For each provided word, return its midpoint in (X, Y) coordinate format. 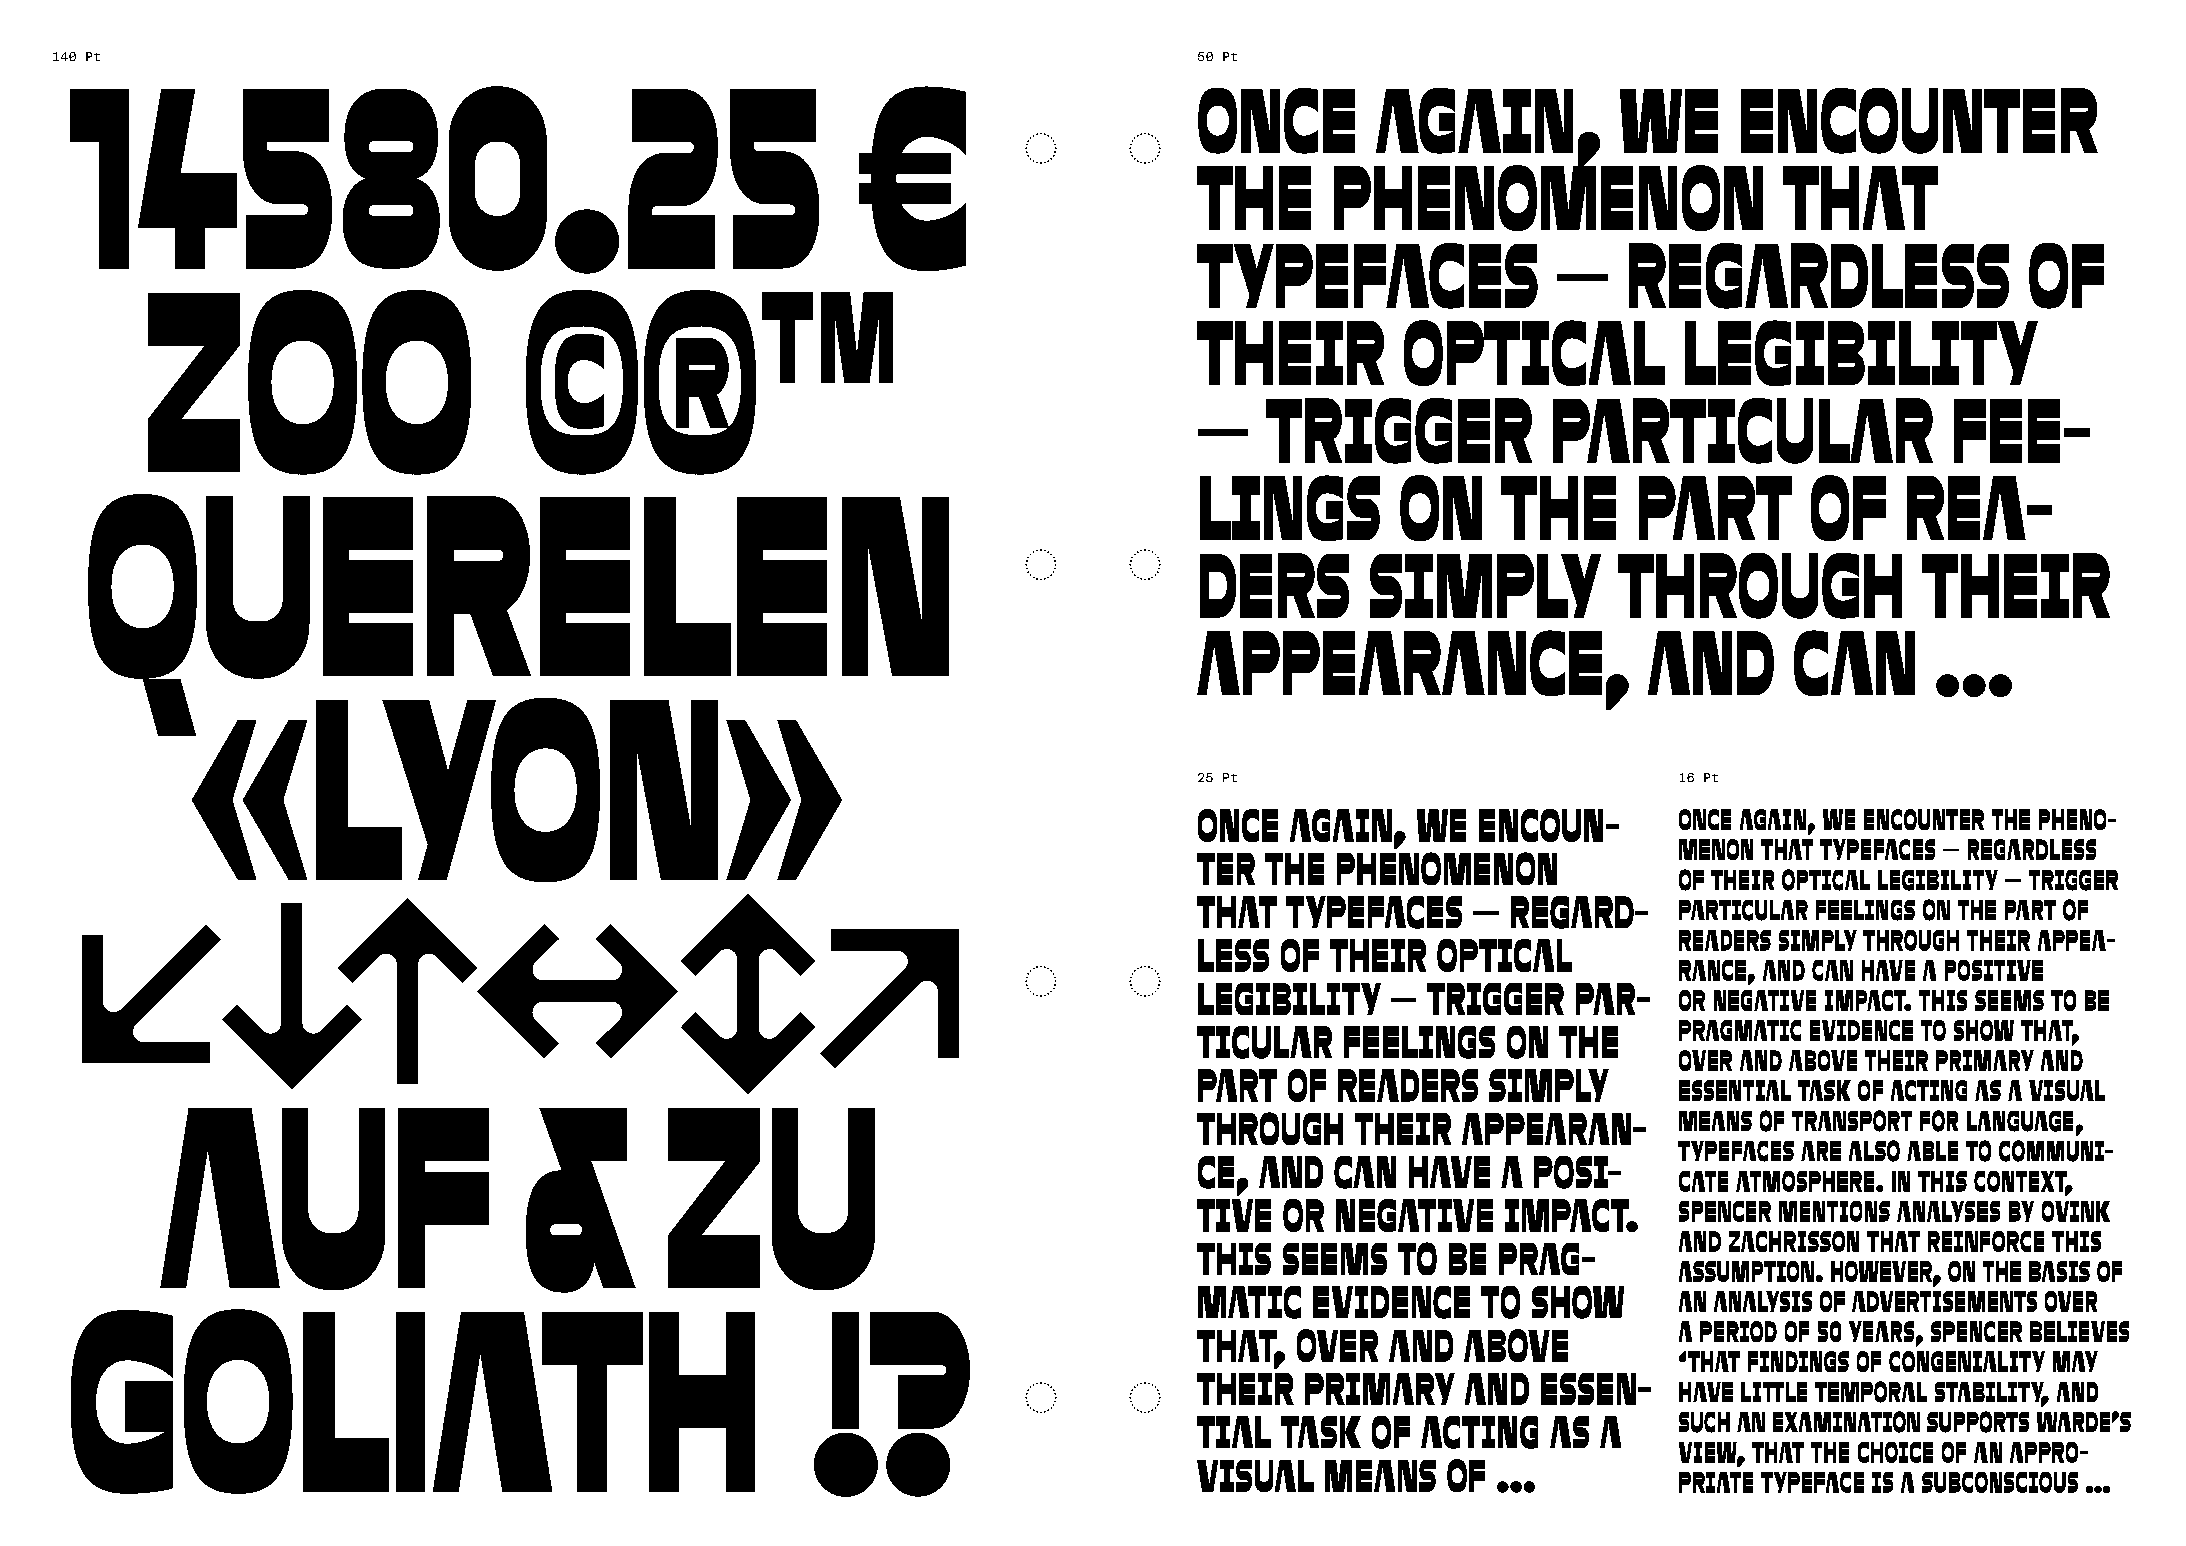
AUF (324, 1199)
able (1932, 1151)
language (2020, 1121)
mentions (1834, 1211)
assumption (1746, 1271)
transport (1852, 1121)
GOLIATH (413, 1401)
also (1874, 1151)
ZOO (309, 382)
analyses (1948, 1211)
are (1821, 1151)
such (1704, 1422)
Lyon (517, 790)
